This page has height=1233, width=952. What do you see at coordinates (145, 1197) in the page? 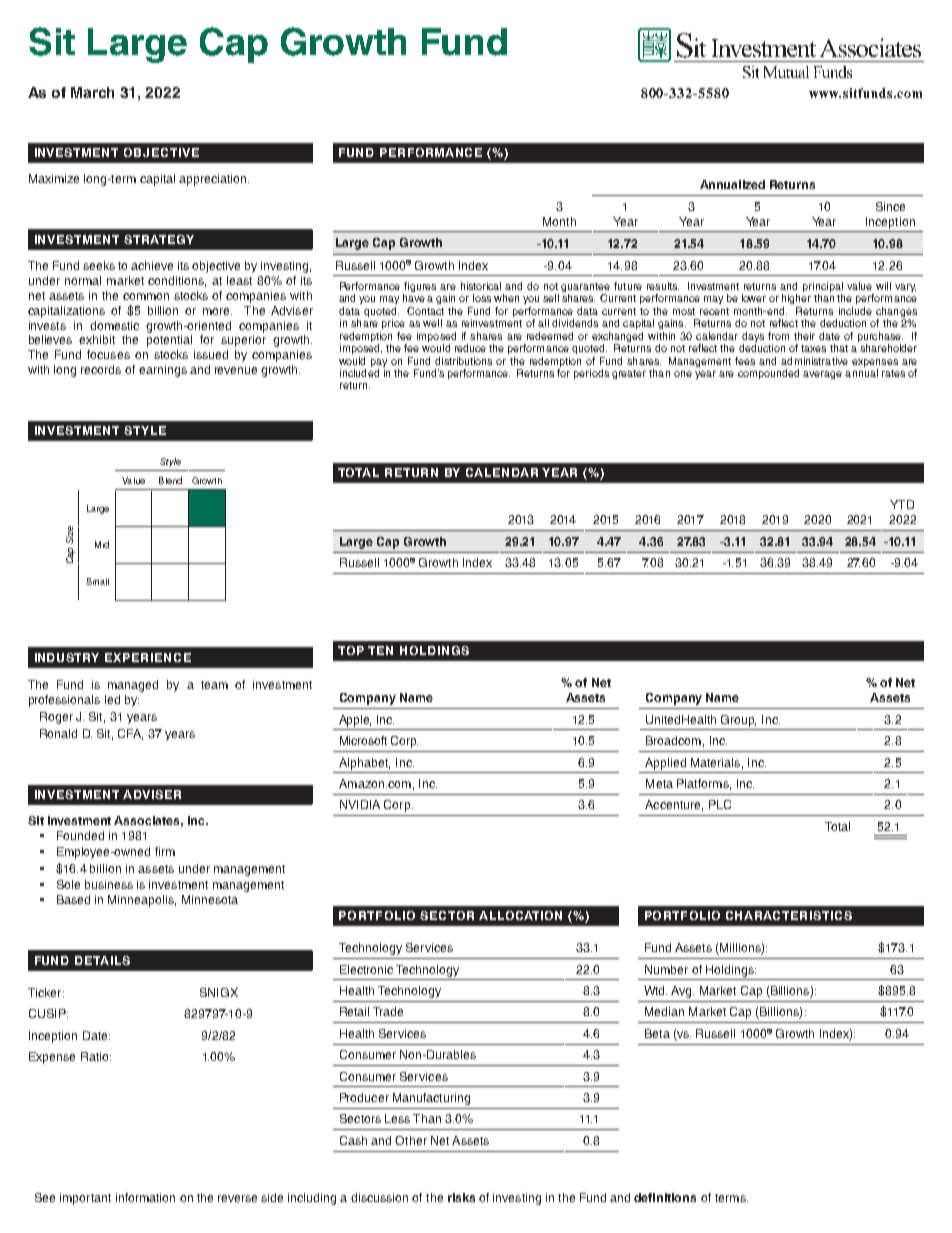
I see `information` at bounding box center [145, 1197].
